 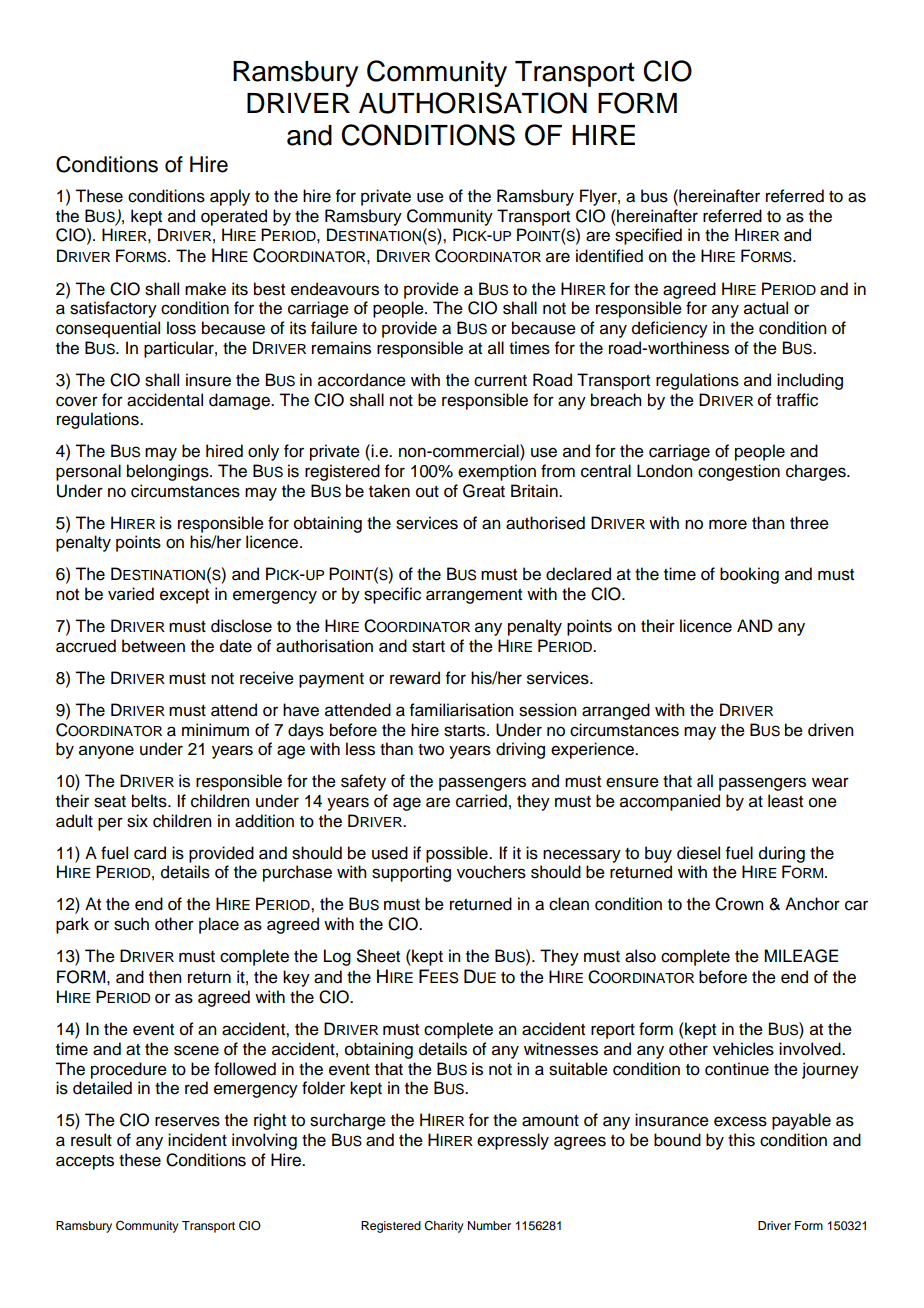 What do you see at coordinates (444, 1227) in the image?
I see `Charity` at bounding box center [444, 1227].
